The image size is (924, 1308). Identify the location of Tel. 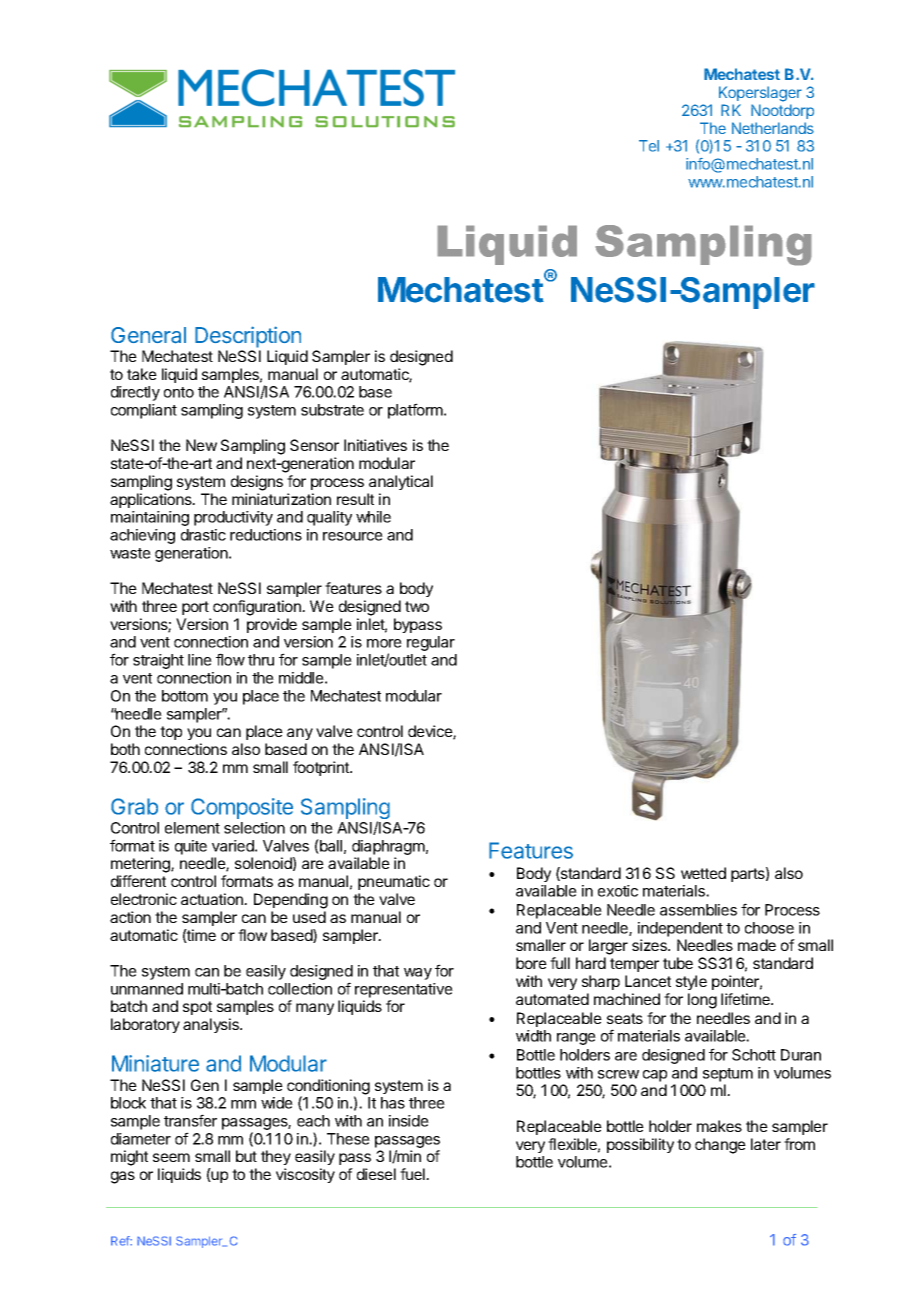
(649, 146).
